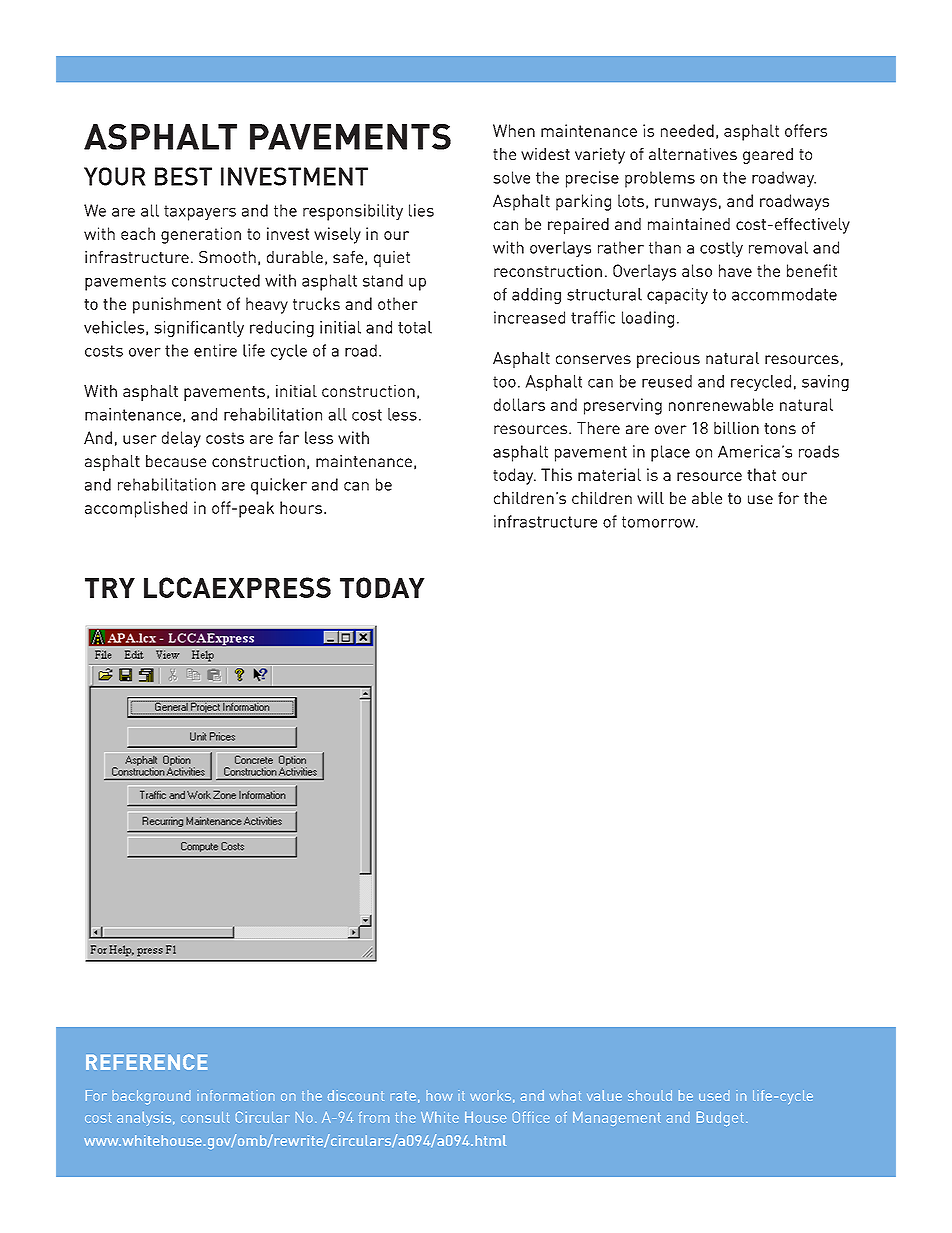 The image size is (952, 1233). I want to click on This, so click(556, 474).
